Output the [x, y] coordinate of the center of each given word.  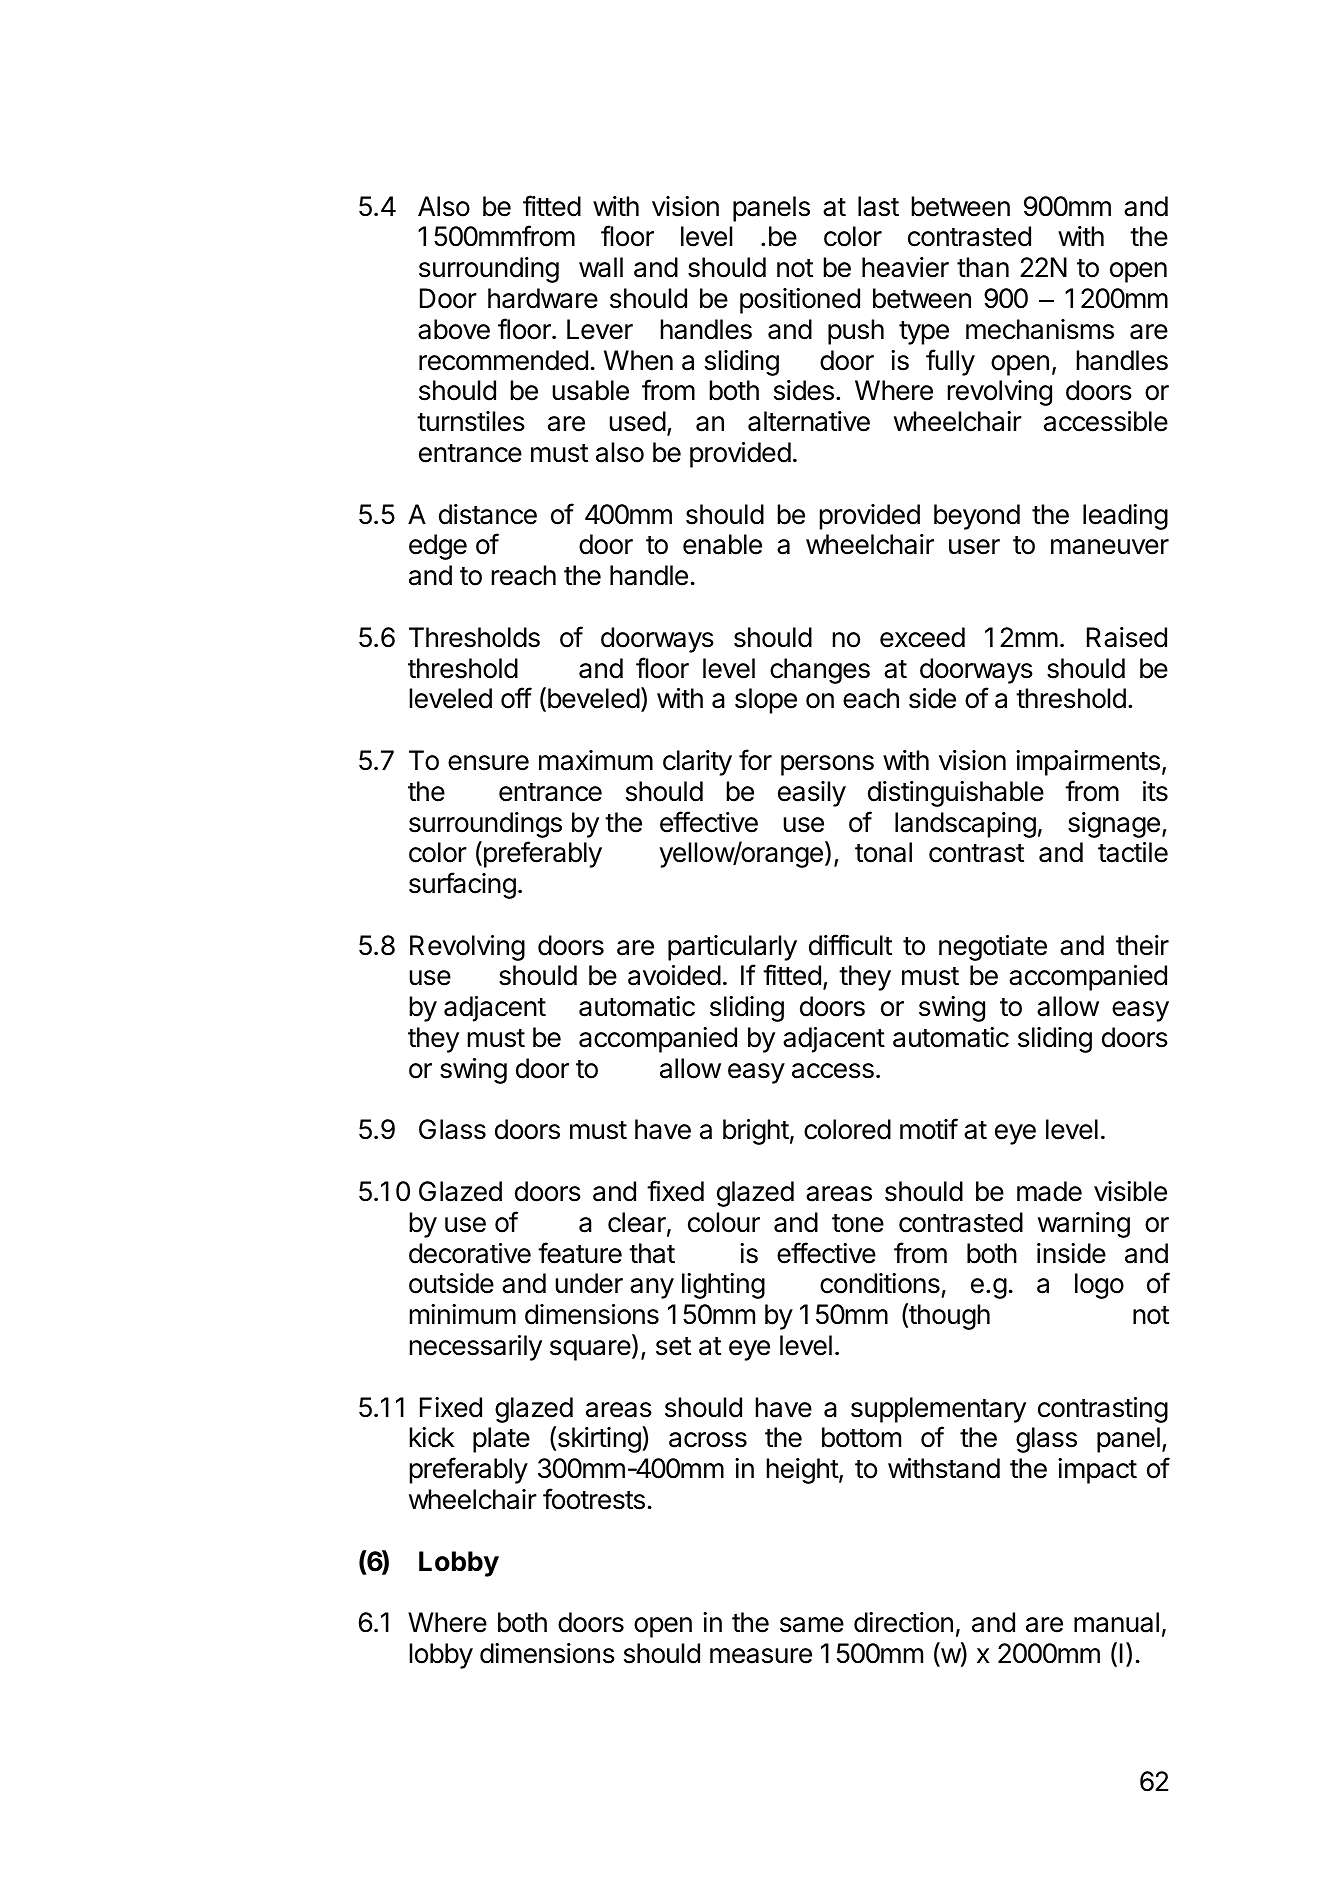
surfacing [462, 885]
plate [501, 1440]
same [812, 1625]
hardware [543, 298]
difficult [850, 945]
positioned [800, 301]
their [1142, 945]
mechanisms [1040, 329]
